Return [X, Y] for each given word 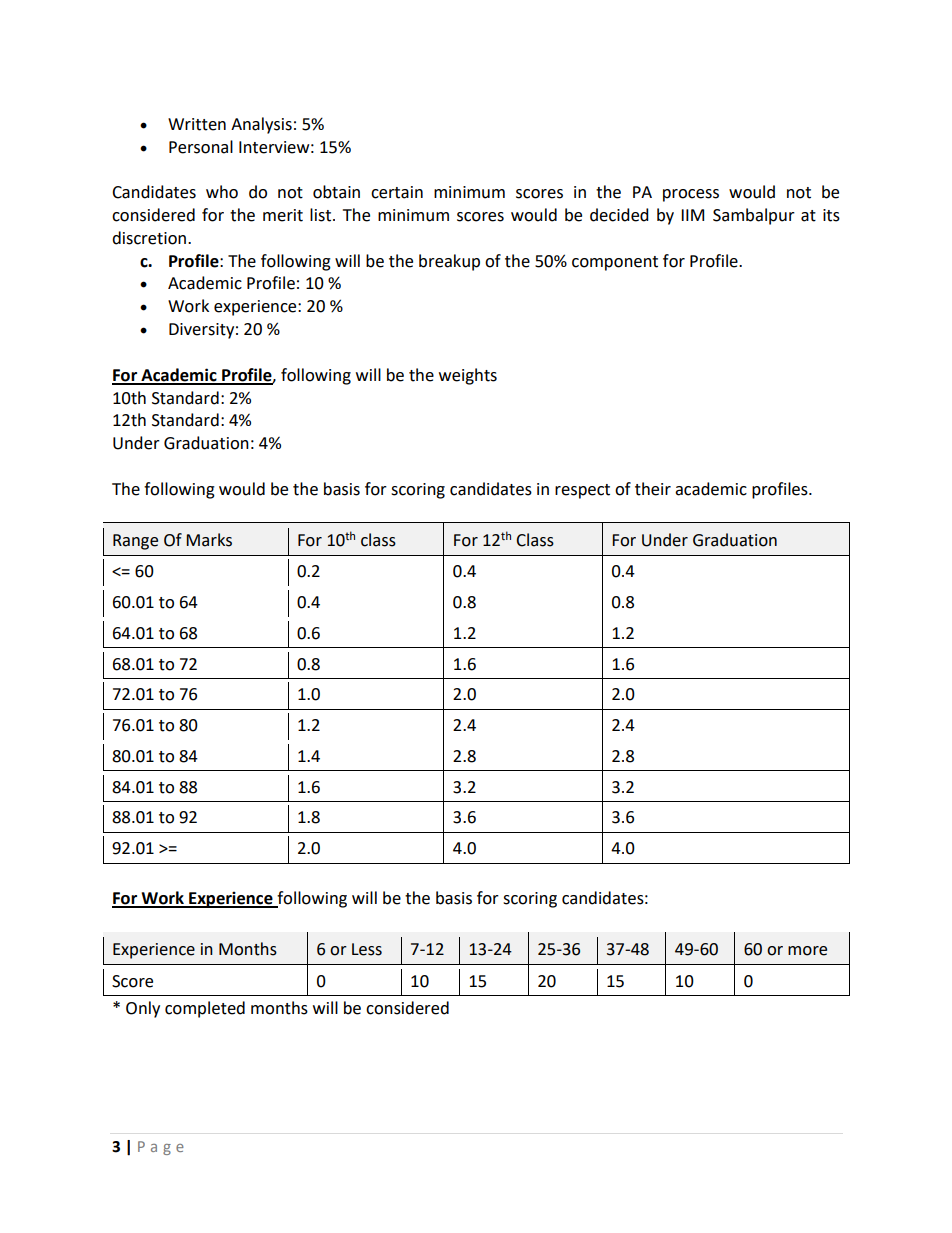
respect [582, 491]
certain [397, 192]
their [653, 489]
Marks [209, 540]
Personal [201, 147]
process [691, 195]
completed [205, 1009]
